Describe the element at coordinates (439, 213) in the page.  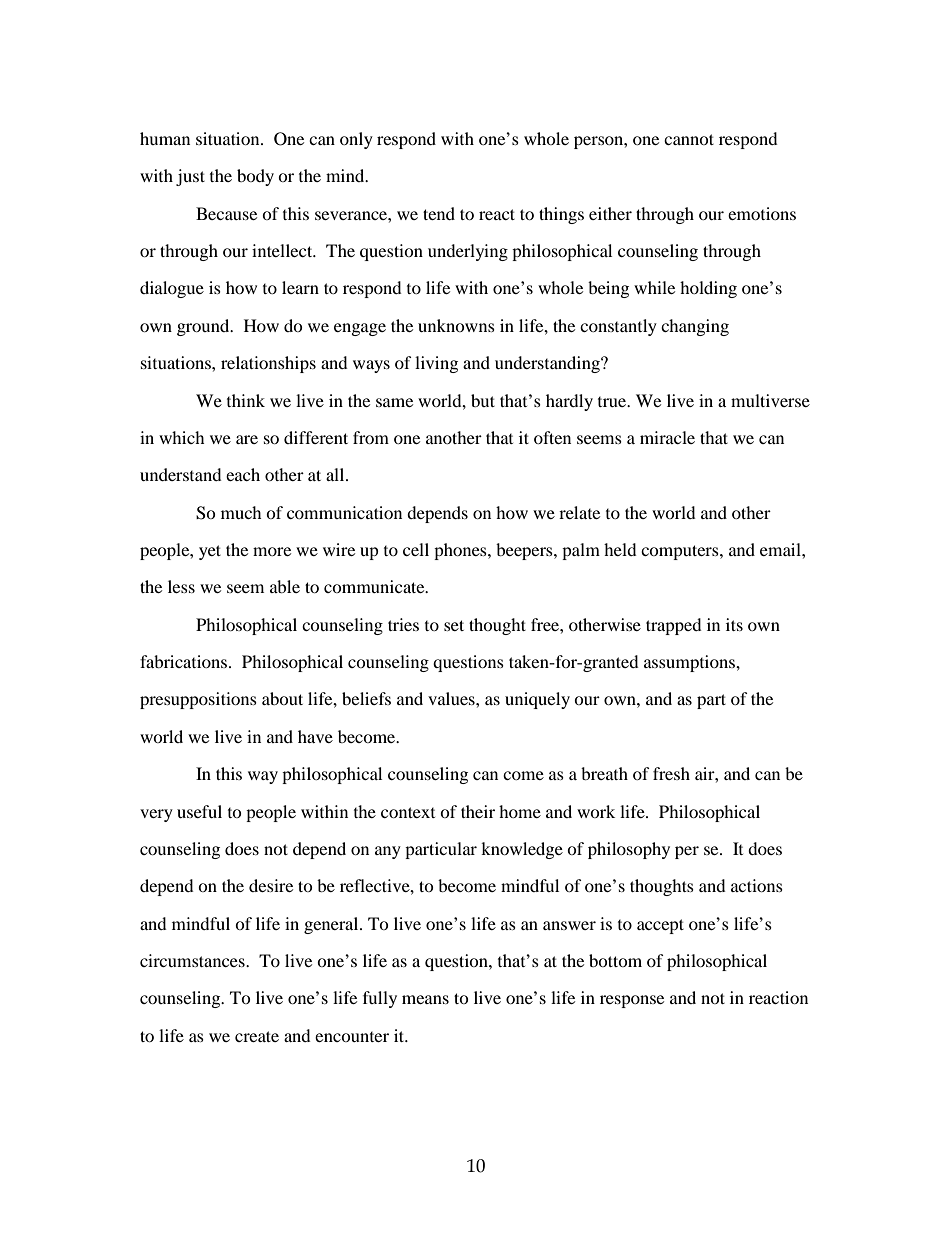
I see `tend` at that location.
